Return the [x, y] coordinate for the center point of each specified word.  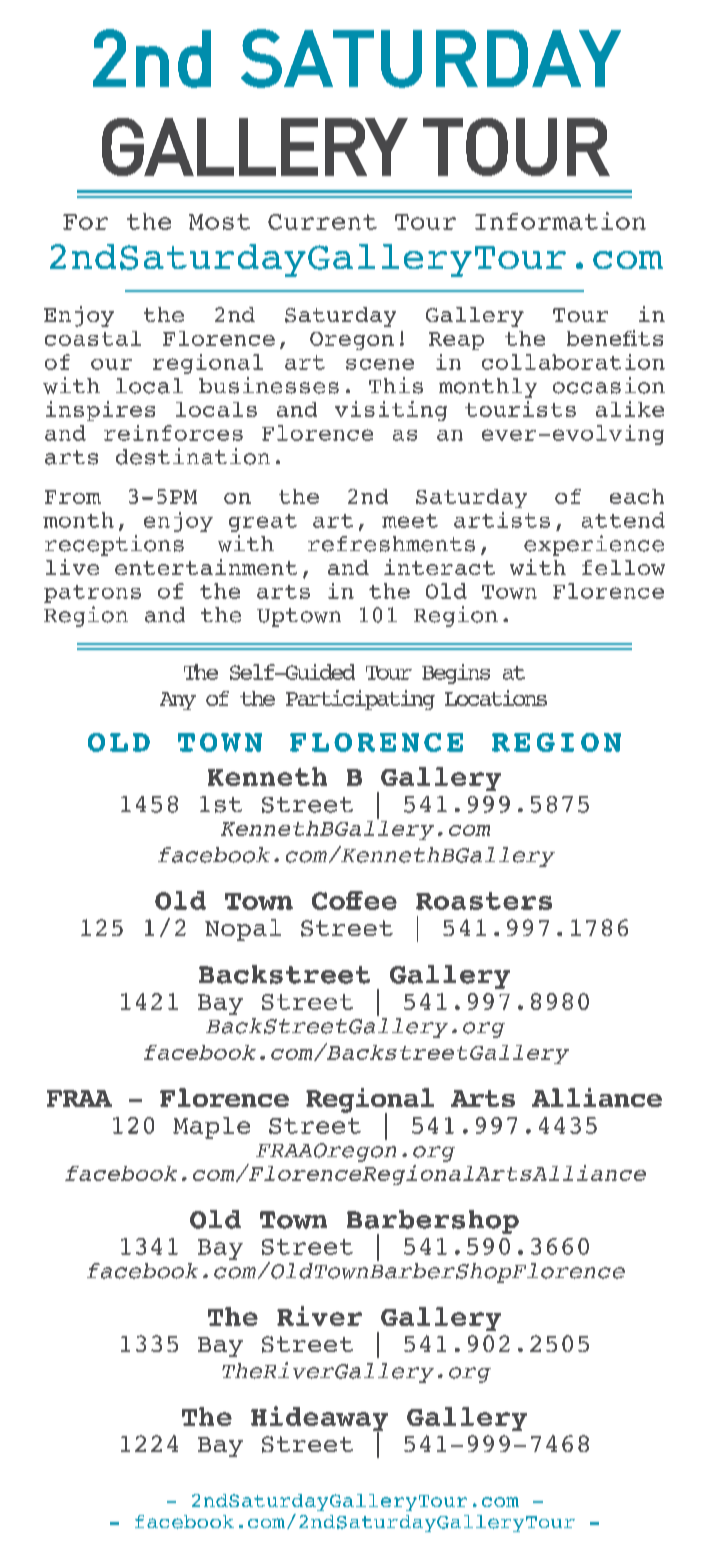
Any [178, 701]
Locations [496, 698]
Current [322, 222]
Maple [211, 1128]
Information [560, 221]
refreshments [391, 544]
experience [594, 545]
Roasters [484, 901]
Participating [360, 700]
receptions [114, 545]
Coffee [354, 900]
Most [219, 222]
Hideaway [319, 1420]
